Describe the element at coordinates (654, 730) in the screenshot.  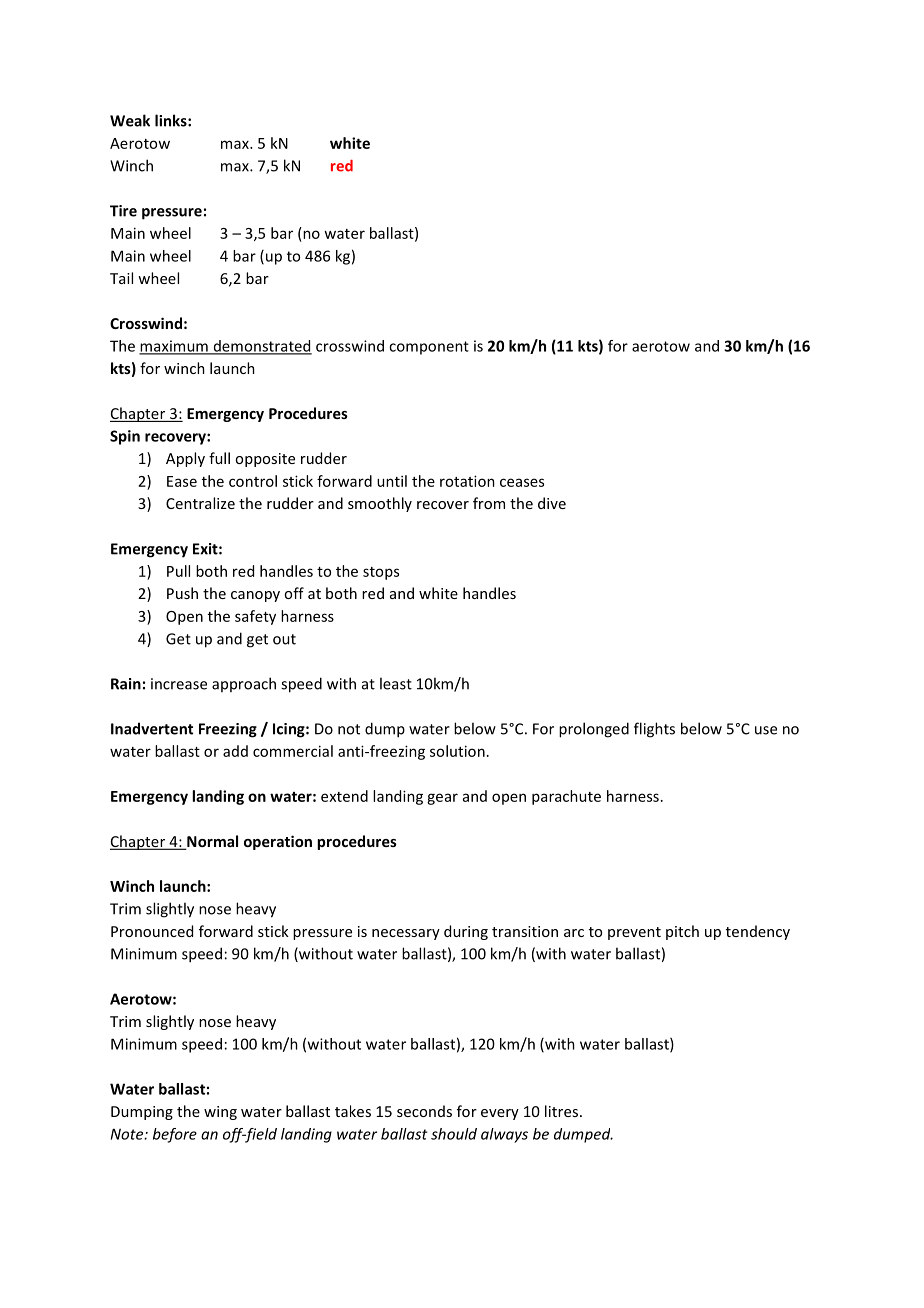
I see `flights` at that location.
